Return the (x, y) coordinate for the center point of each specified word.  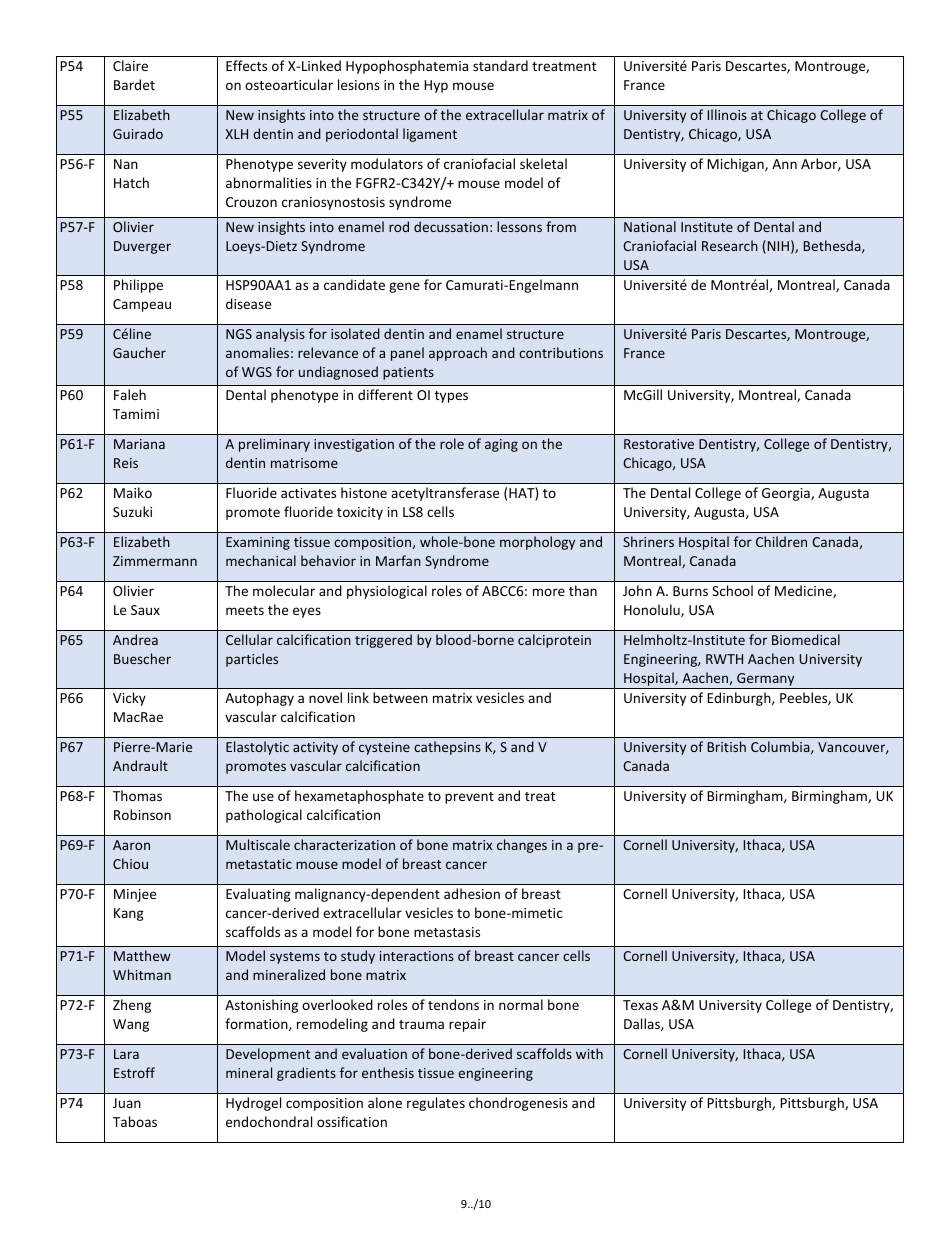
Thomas (137, 795)
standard (500, 65)
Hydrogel (253, 1104)
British (727, 746)
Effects (246, 65)
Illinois (727, 114)
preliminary (274, 445)
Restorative (659, 444)
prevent (469, 798)
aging (501, 445)
